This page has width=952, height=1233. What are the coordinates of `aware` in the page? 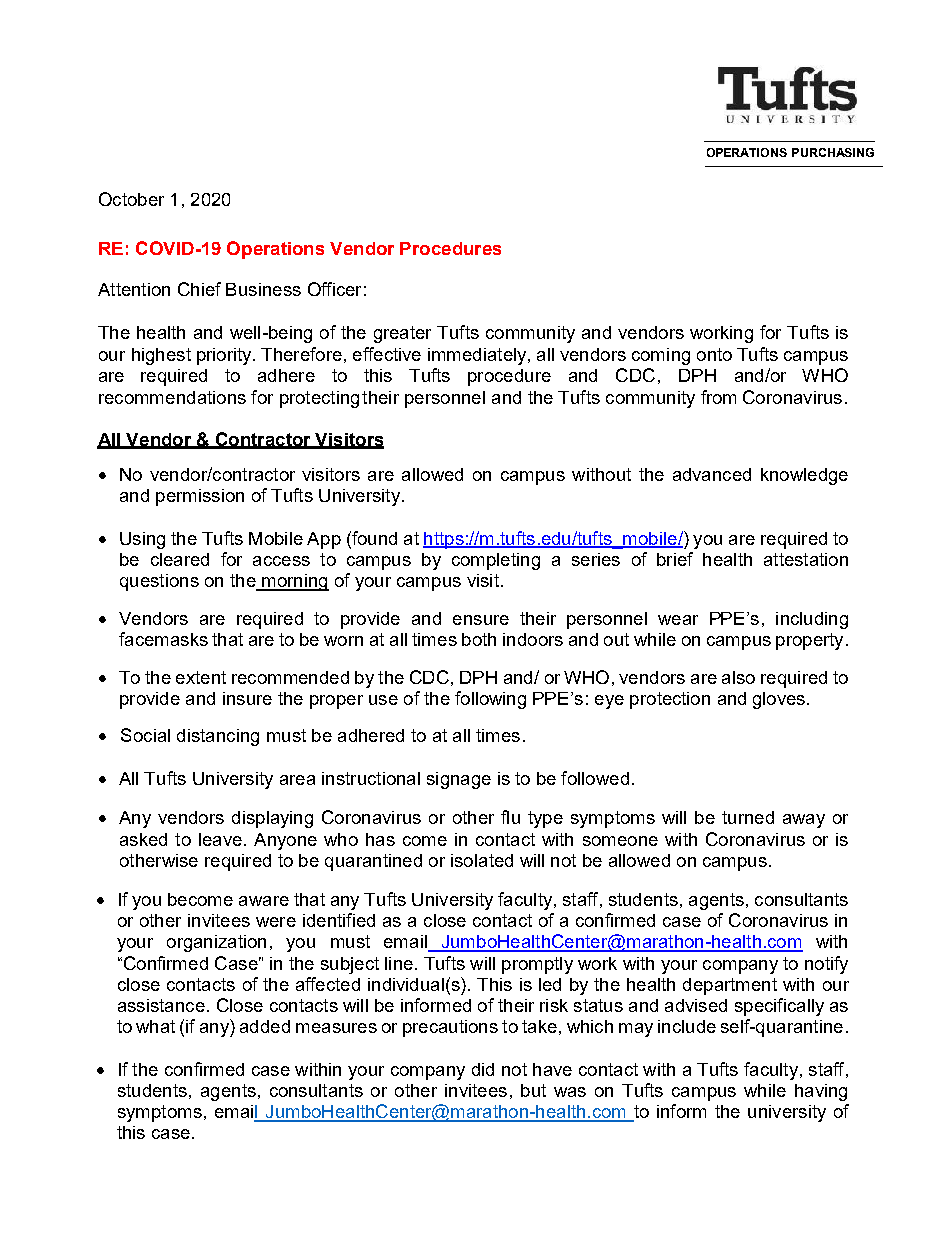 It's located at (264, 901).
